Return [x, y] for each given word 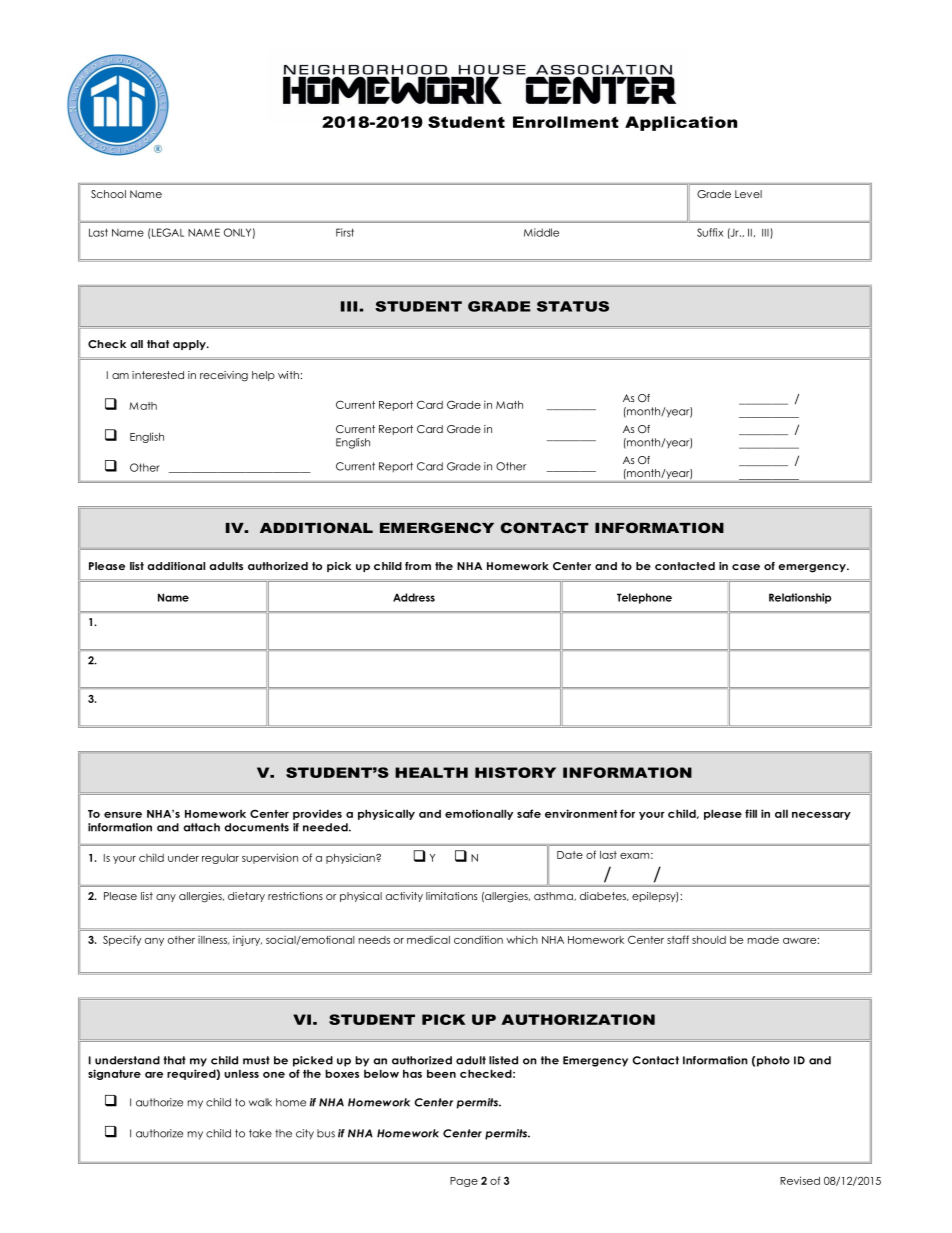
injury [247, 940]
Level [748, 194]
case [746, 567]
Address [414, 597]
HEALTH [431, 772]
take [260, 1133]
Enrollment [566, 122]
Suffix [710, 232]
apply [190, 345]
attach [201, 827]
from [418, 566]
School [108, 194]
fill [751, 813]
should [709, 940]
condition [478, 939]
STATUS [573, 306]
